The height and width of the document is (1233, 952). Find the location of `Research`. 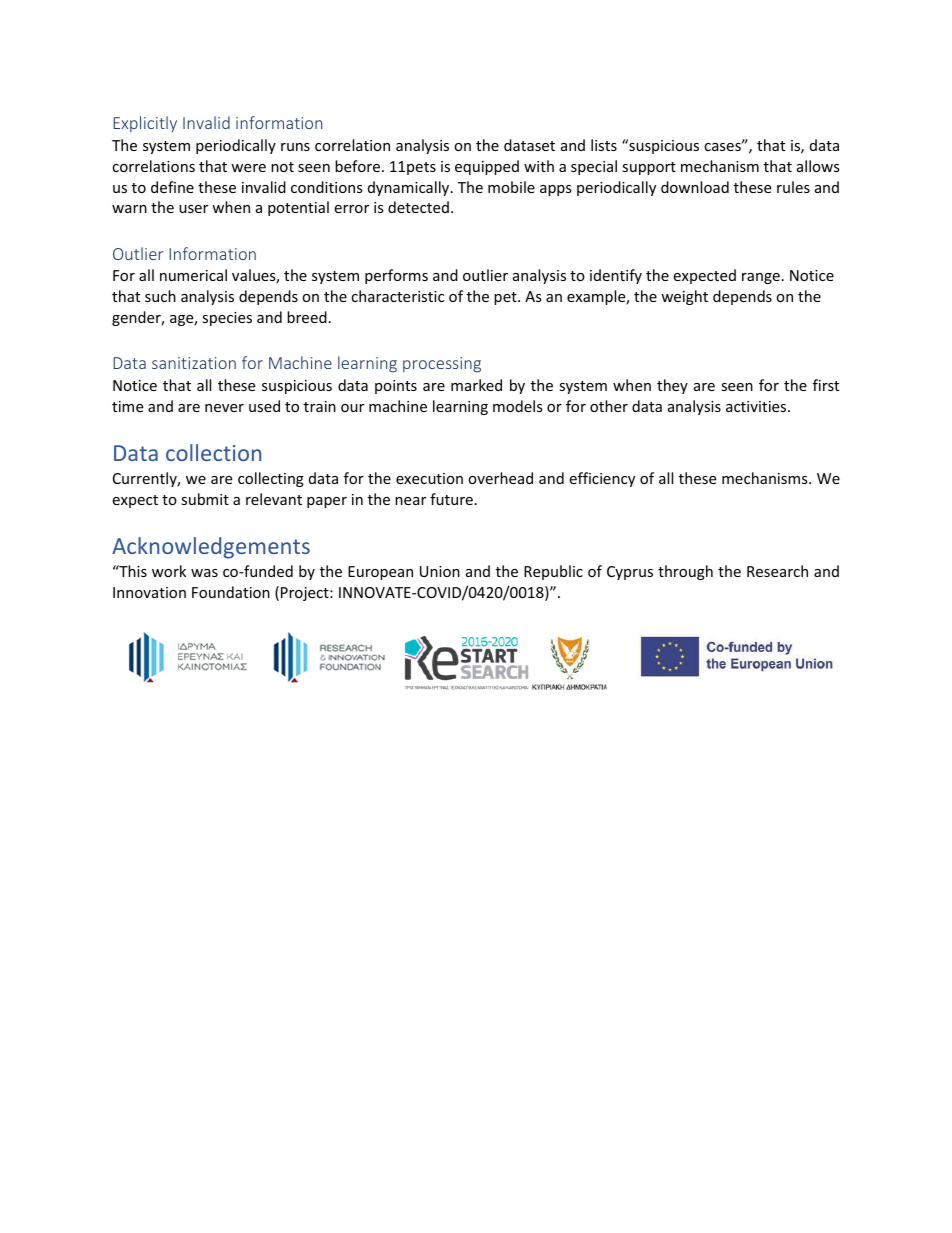

Research is located at coordinates (777, 571).
